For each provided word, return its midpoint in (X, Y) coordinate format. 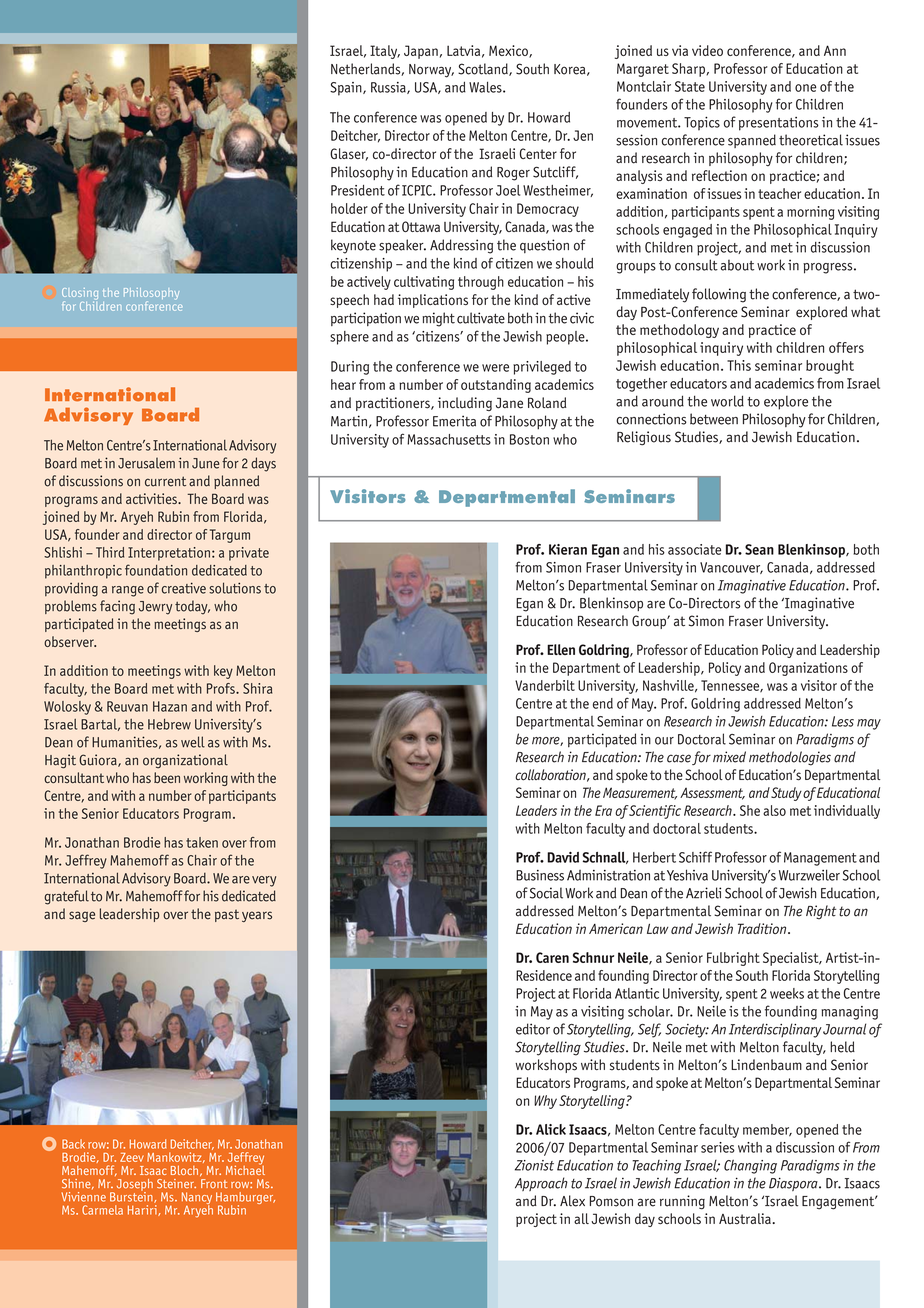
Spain (347, 89)
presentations (779, 124)
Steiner (176, 1184)
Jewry (155, 608)
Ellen (561, 649)
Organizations (808, 669)
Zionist (534, 1165)
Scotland (484, 69)
